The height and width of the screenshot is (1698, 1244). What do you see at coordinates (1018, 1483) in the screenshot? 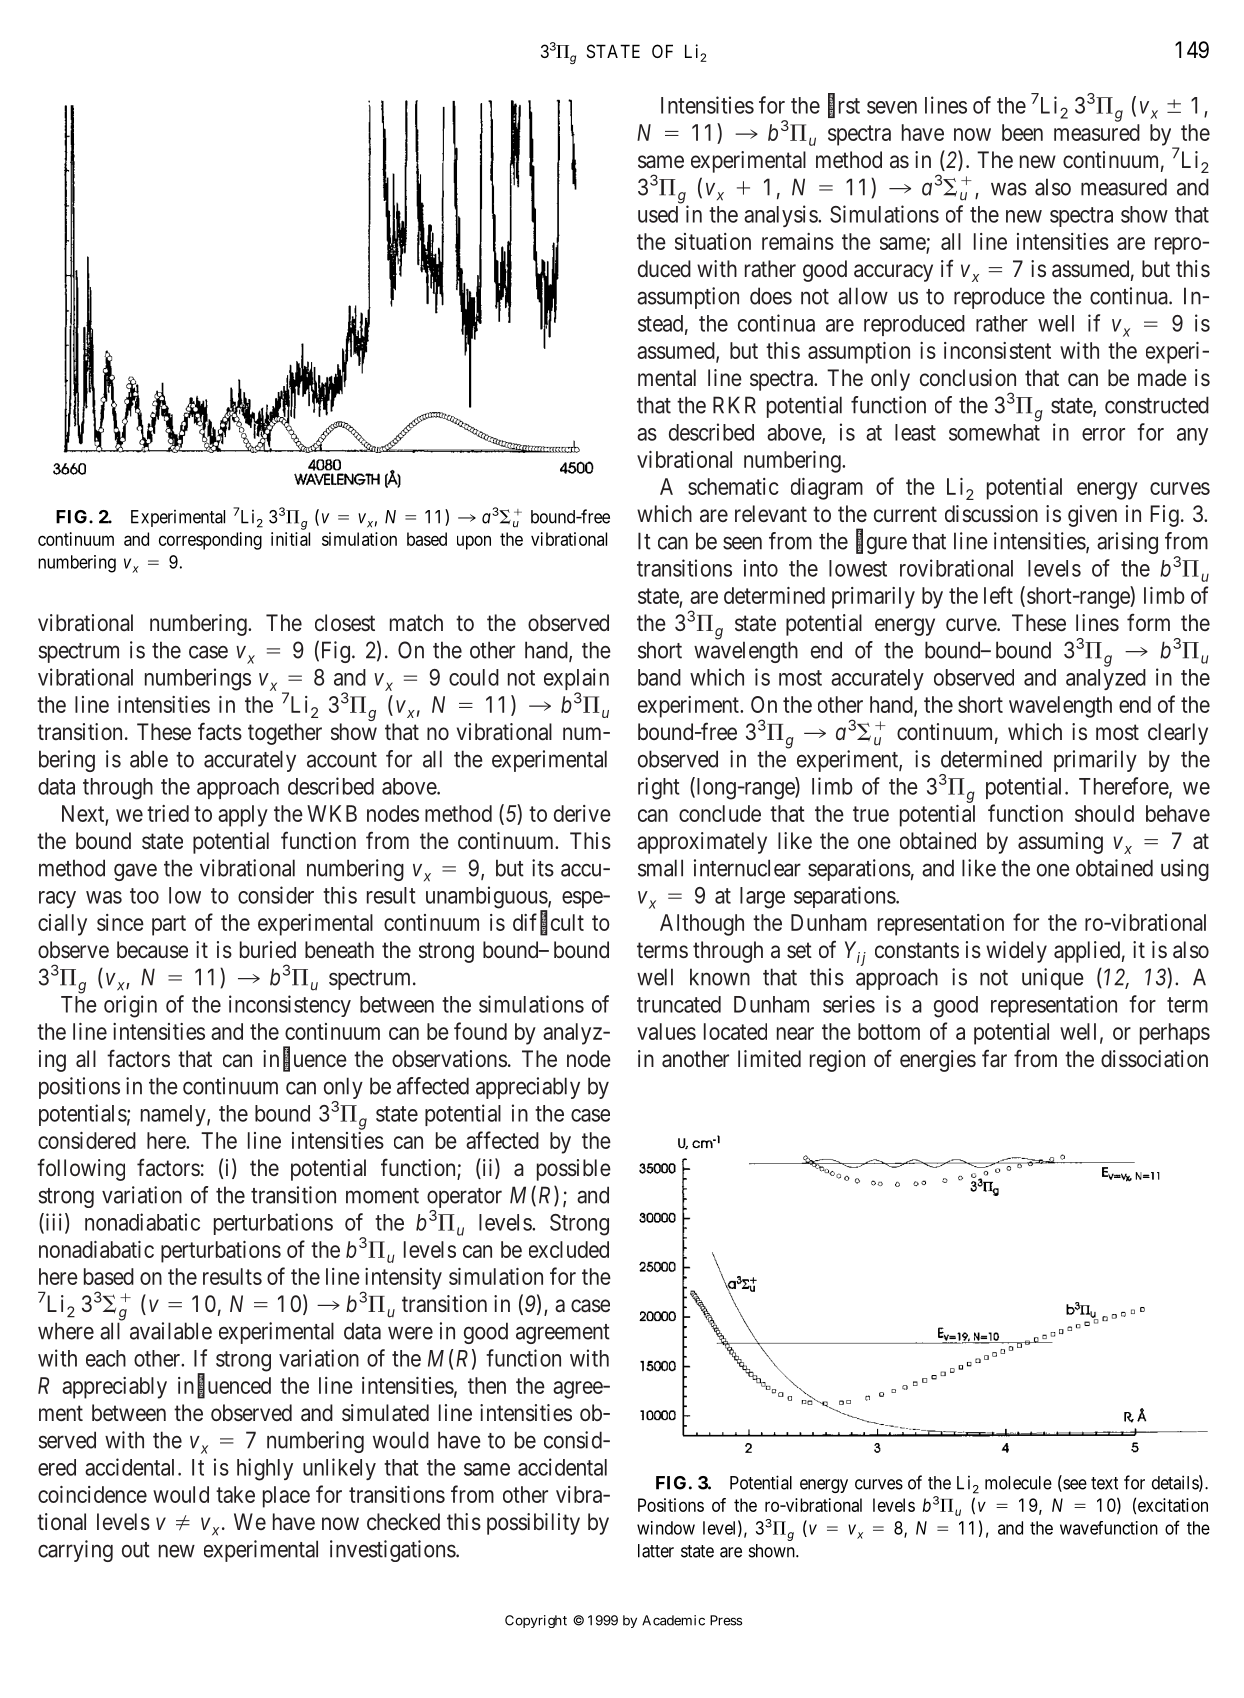
I see `molecule` at bounding box center [1018, 1483].
